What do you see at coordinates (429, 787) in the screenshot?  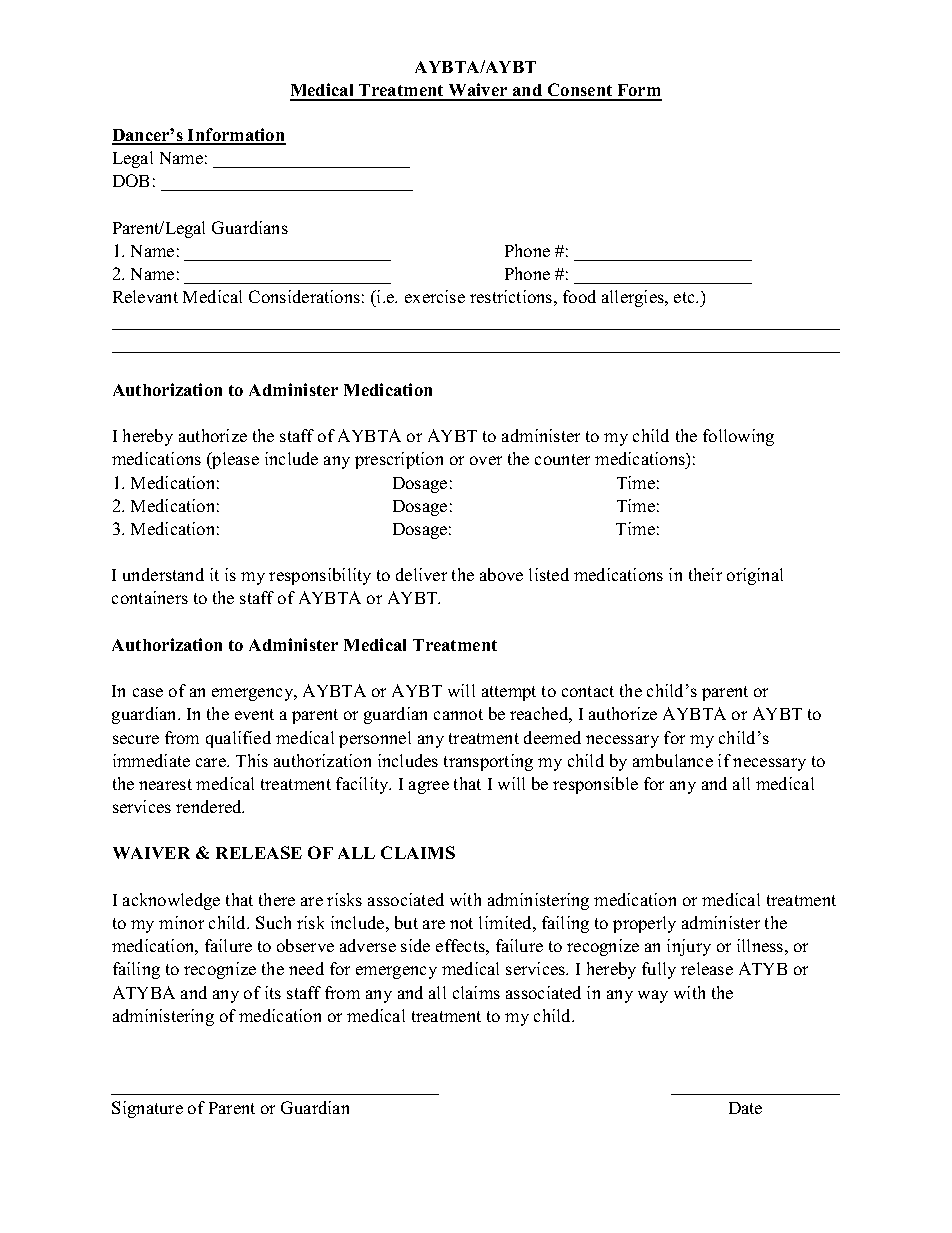 I see `agree` at bounding box center [429, 787].
